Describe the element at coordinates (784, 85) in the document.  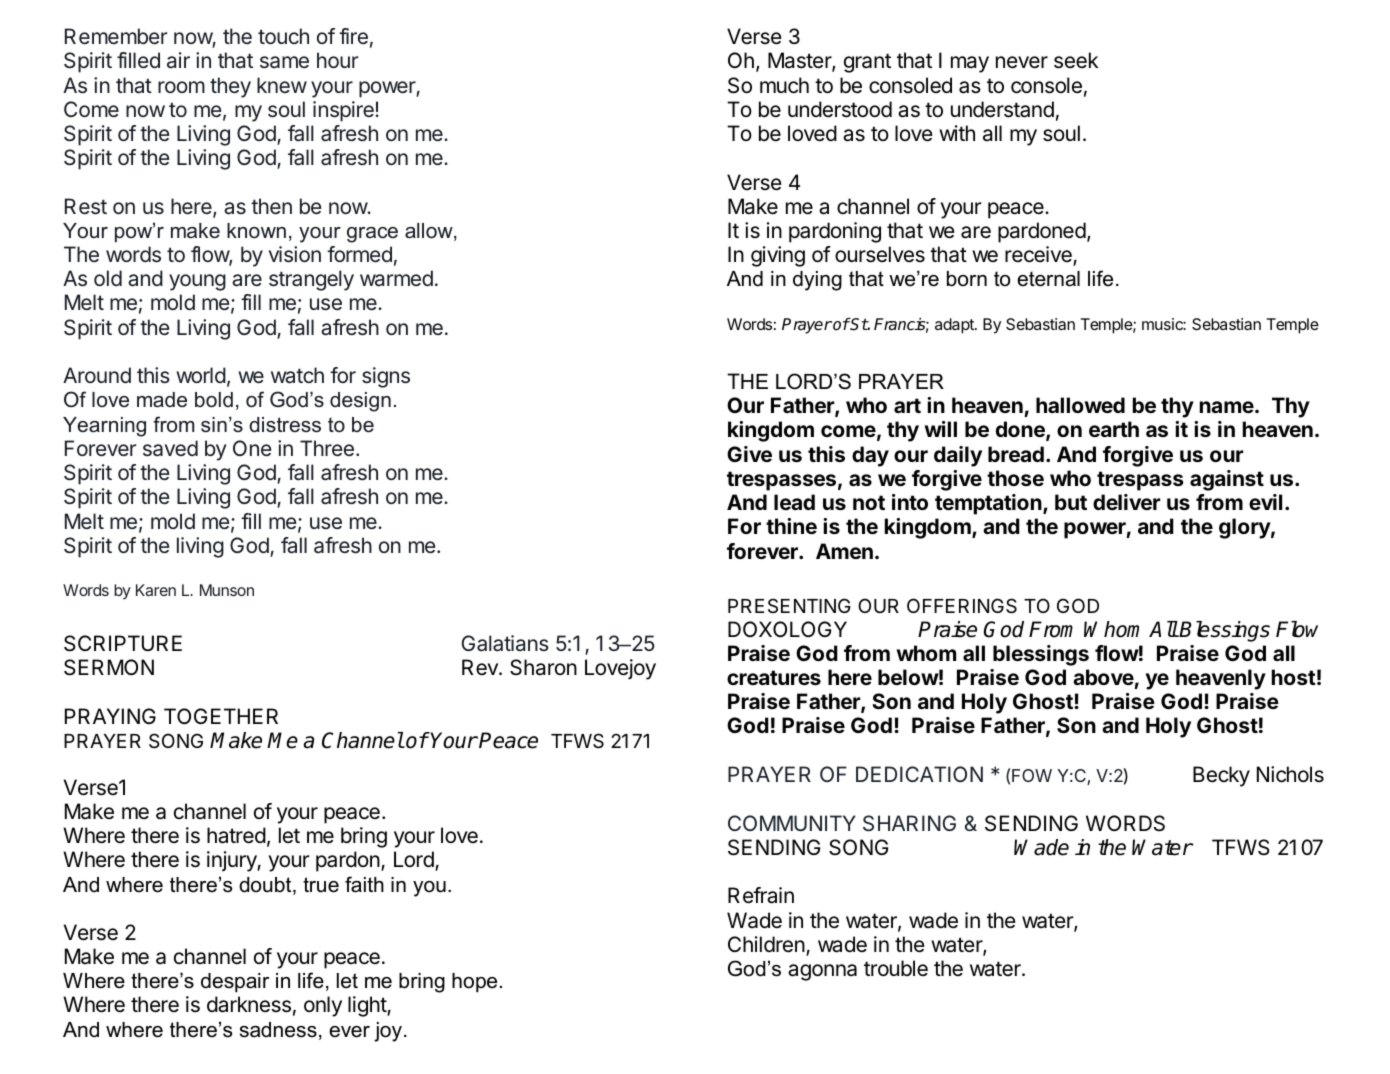
I see `much` at that location.
